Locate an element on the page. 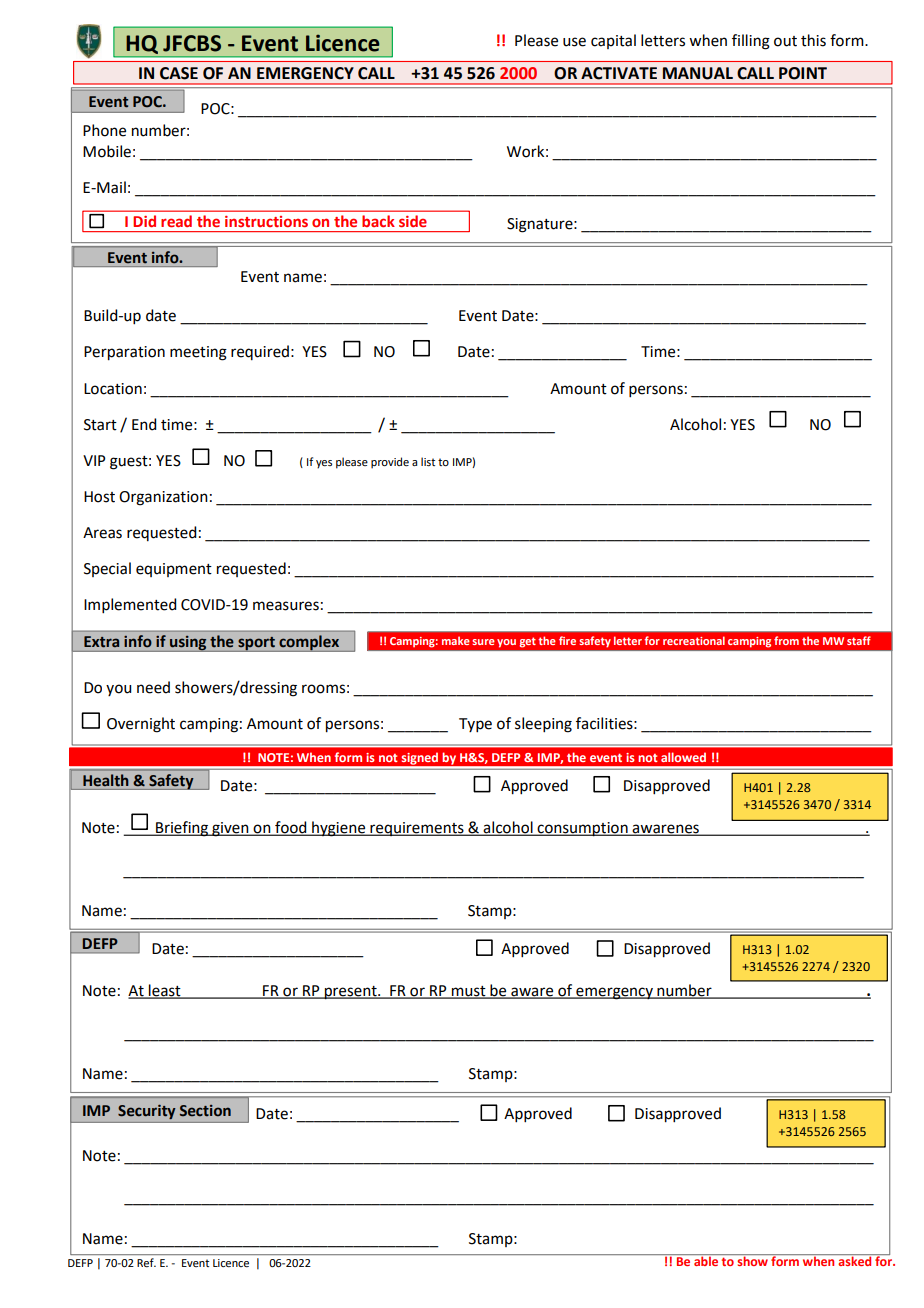 This page has height=1308, width=924. use is located at coordinates (574, 42).
